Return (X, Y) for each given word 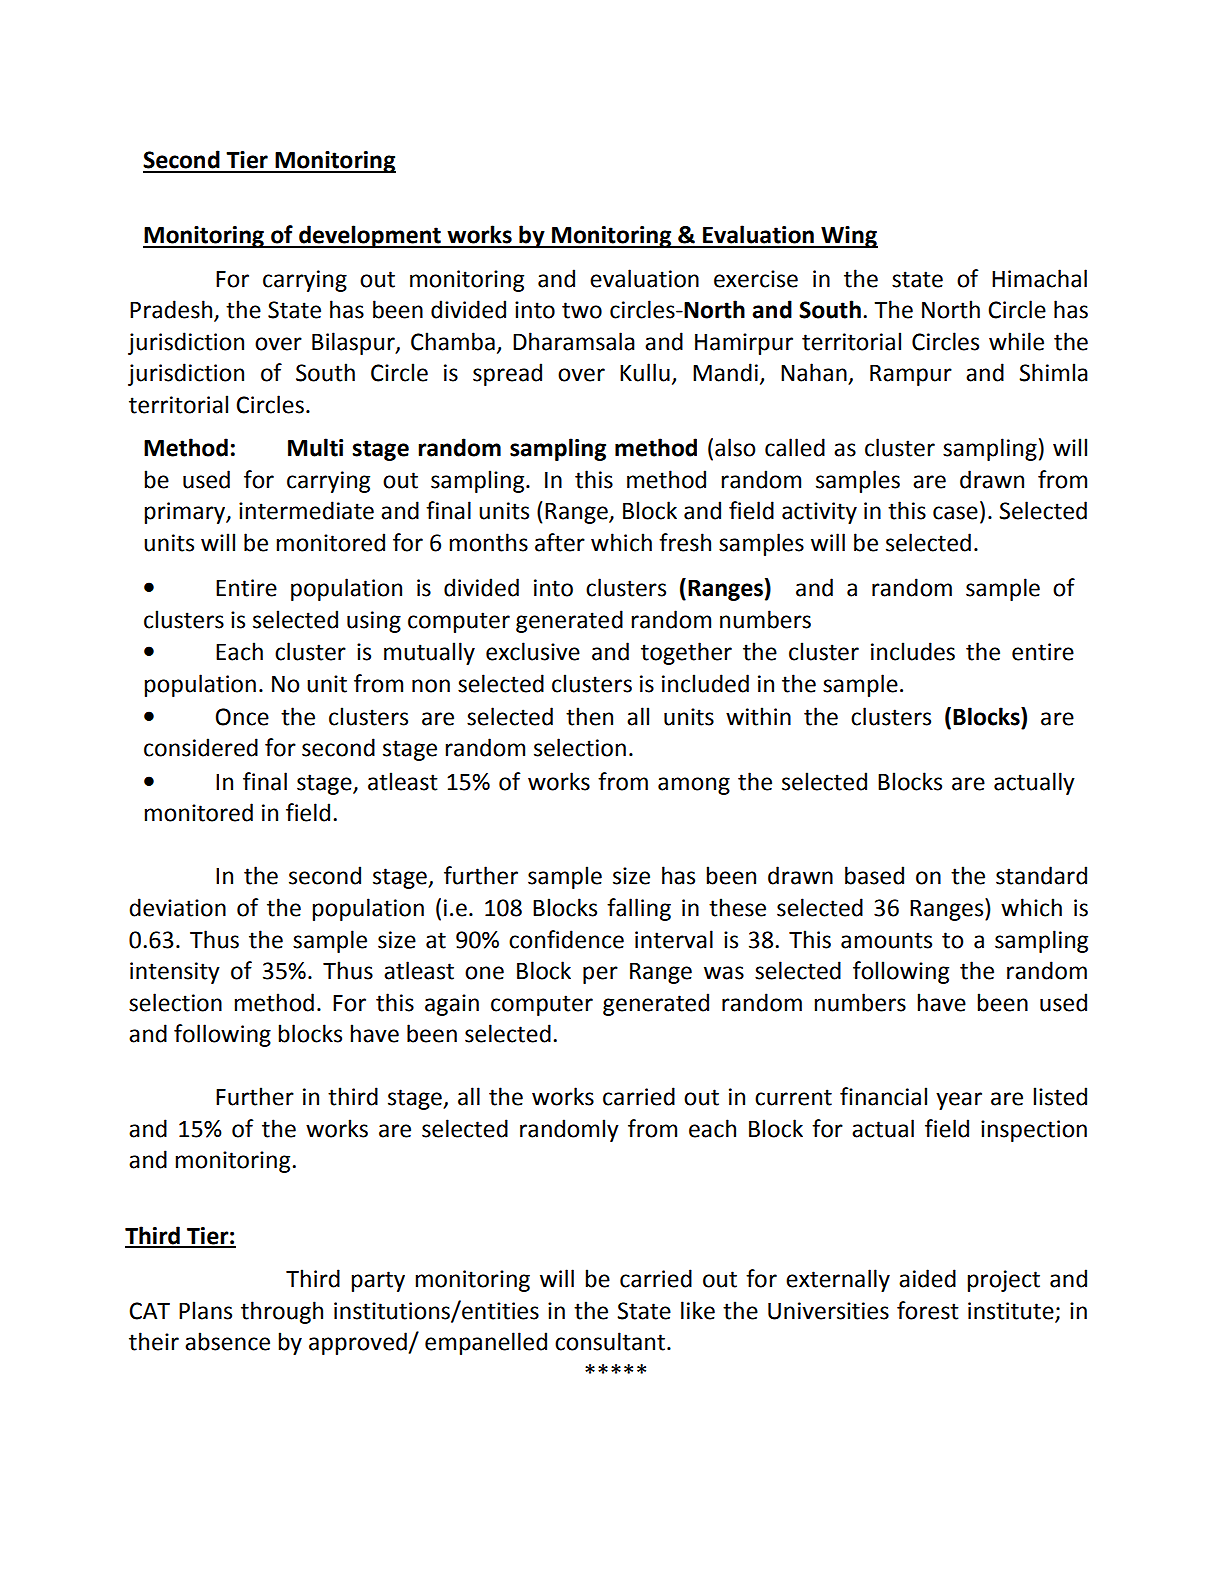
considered (201, 747)
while (1016, 341)
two (582, 310)
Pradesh (172, 310)
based (874, 875)
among (694, 786)
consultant (610, 1341)
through (282, 1312)
